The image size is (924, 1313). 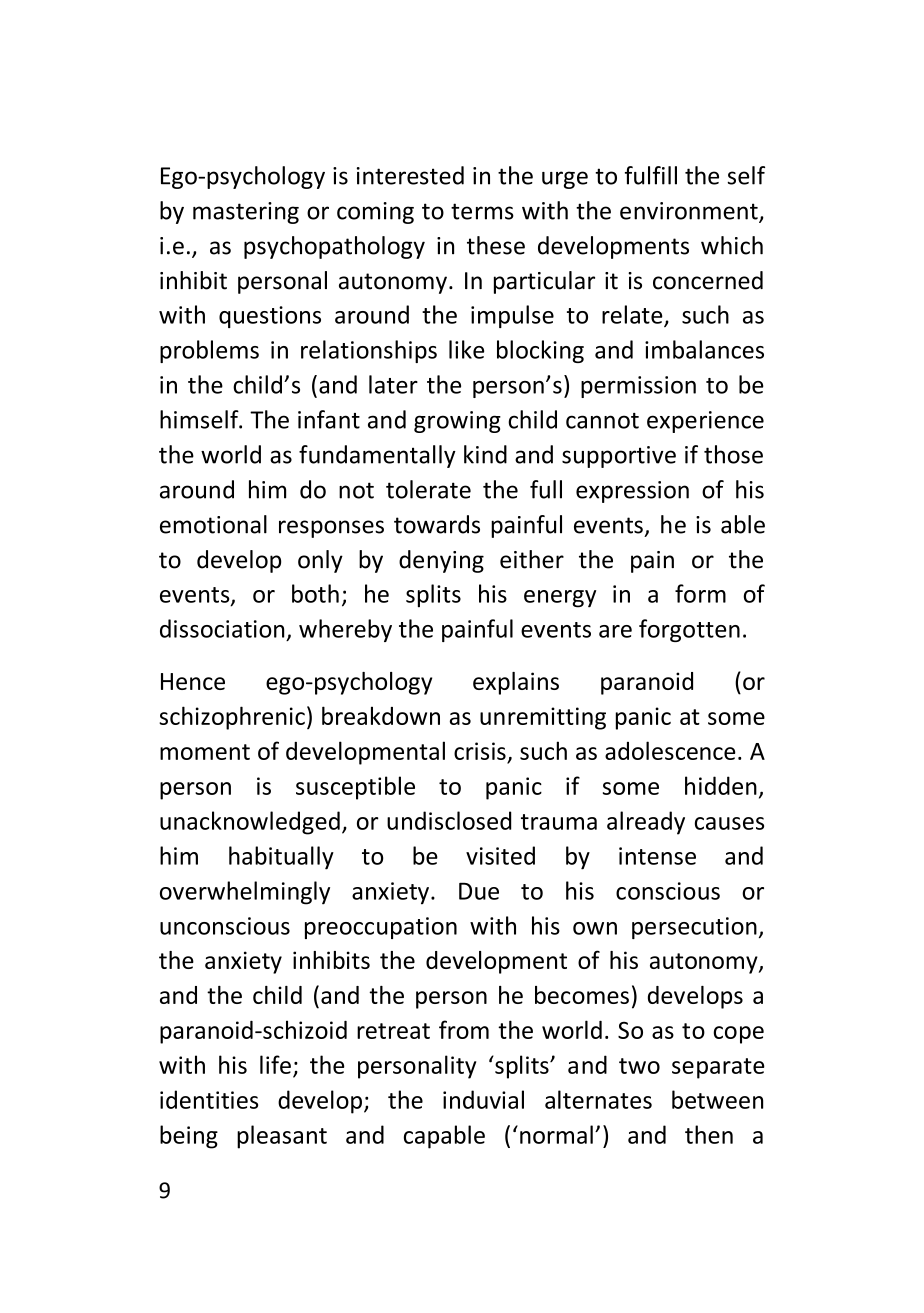 What do you see at coordinates (329, 419) in the image?
I see `infant` at bounding box center [329, 419].
